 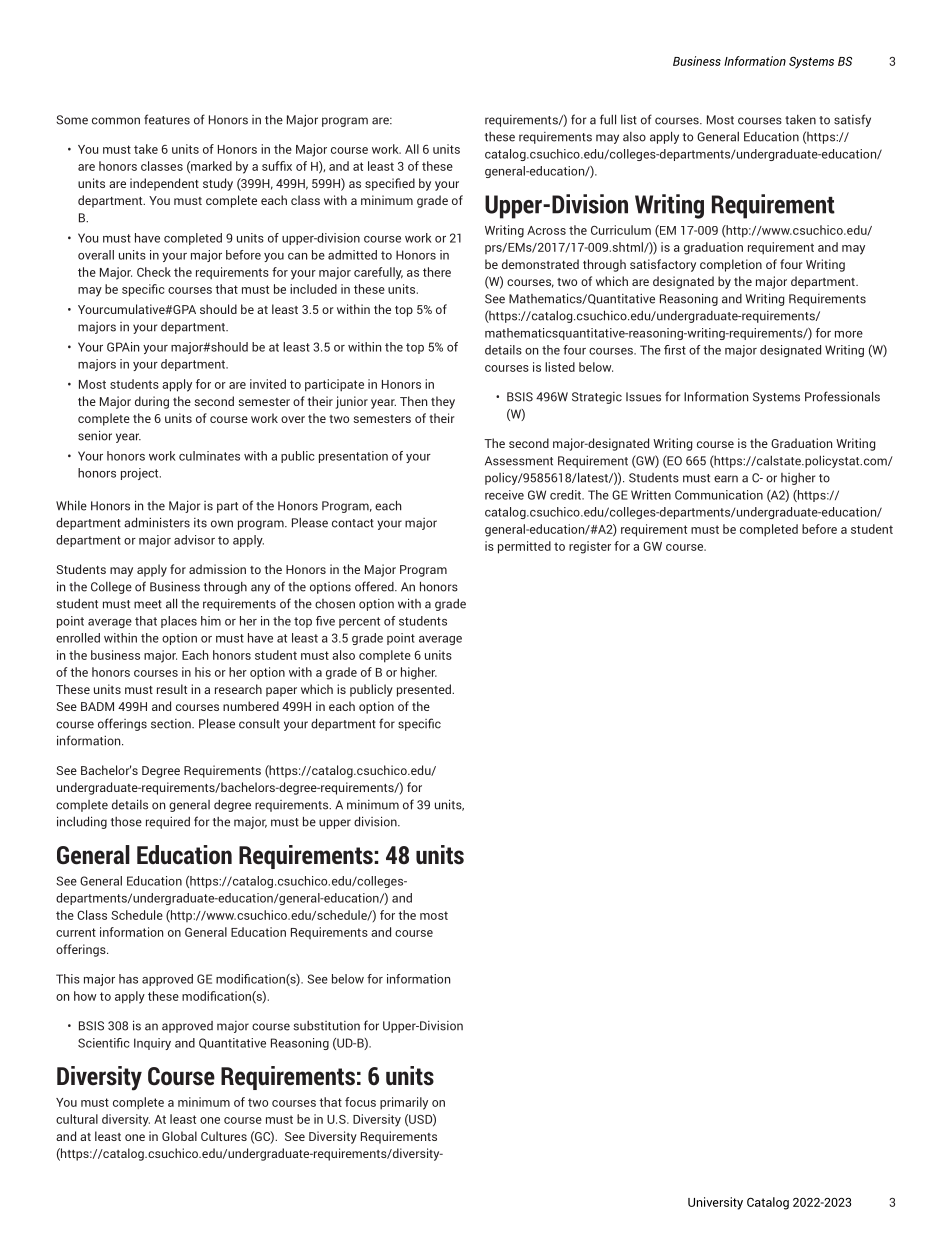 I want to click on result, so click(x=172, y=689).
